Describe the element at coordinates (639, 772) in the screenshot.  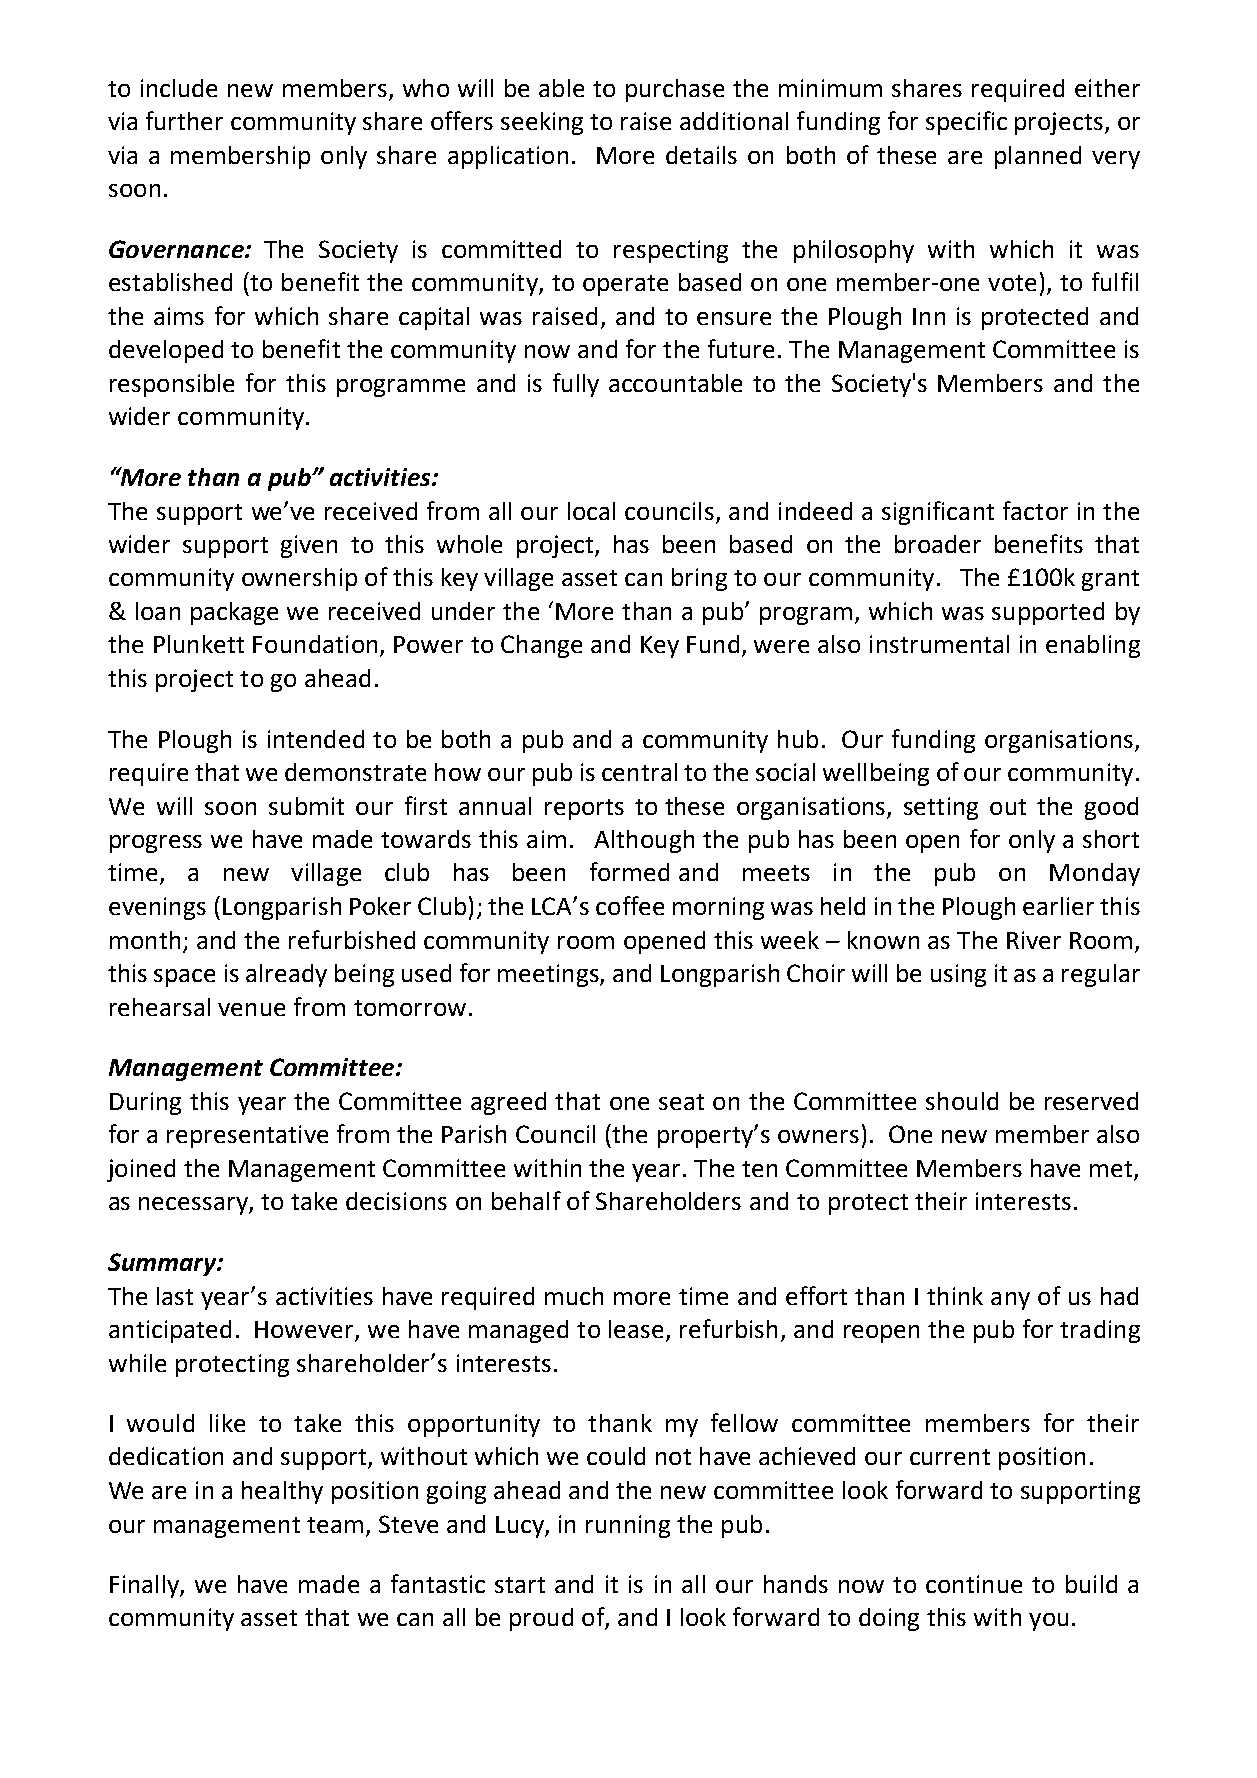
I see `central` at that location.
